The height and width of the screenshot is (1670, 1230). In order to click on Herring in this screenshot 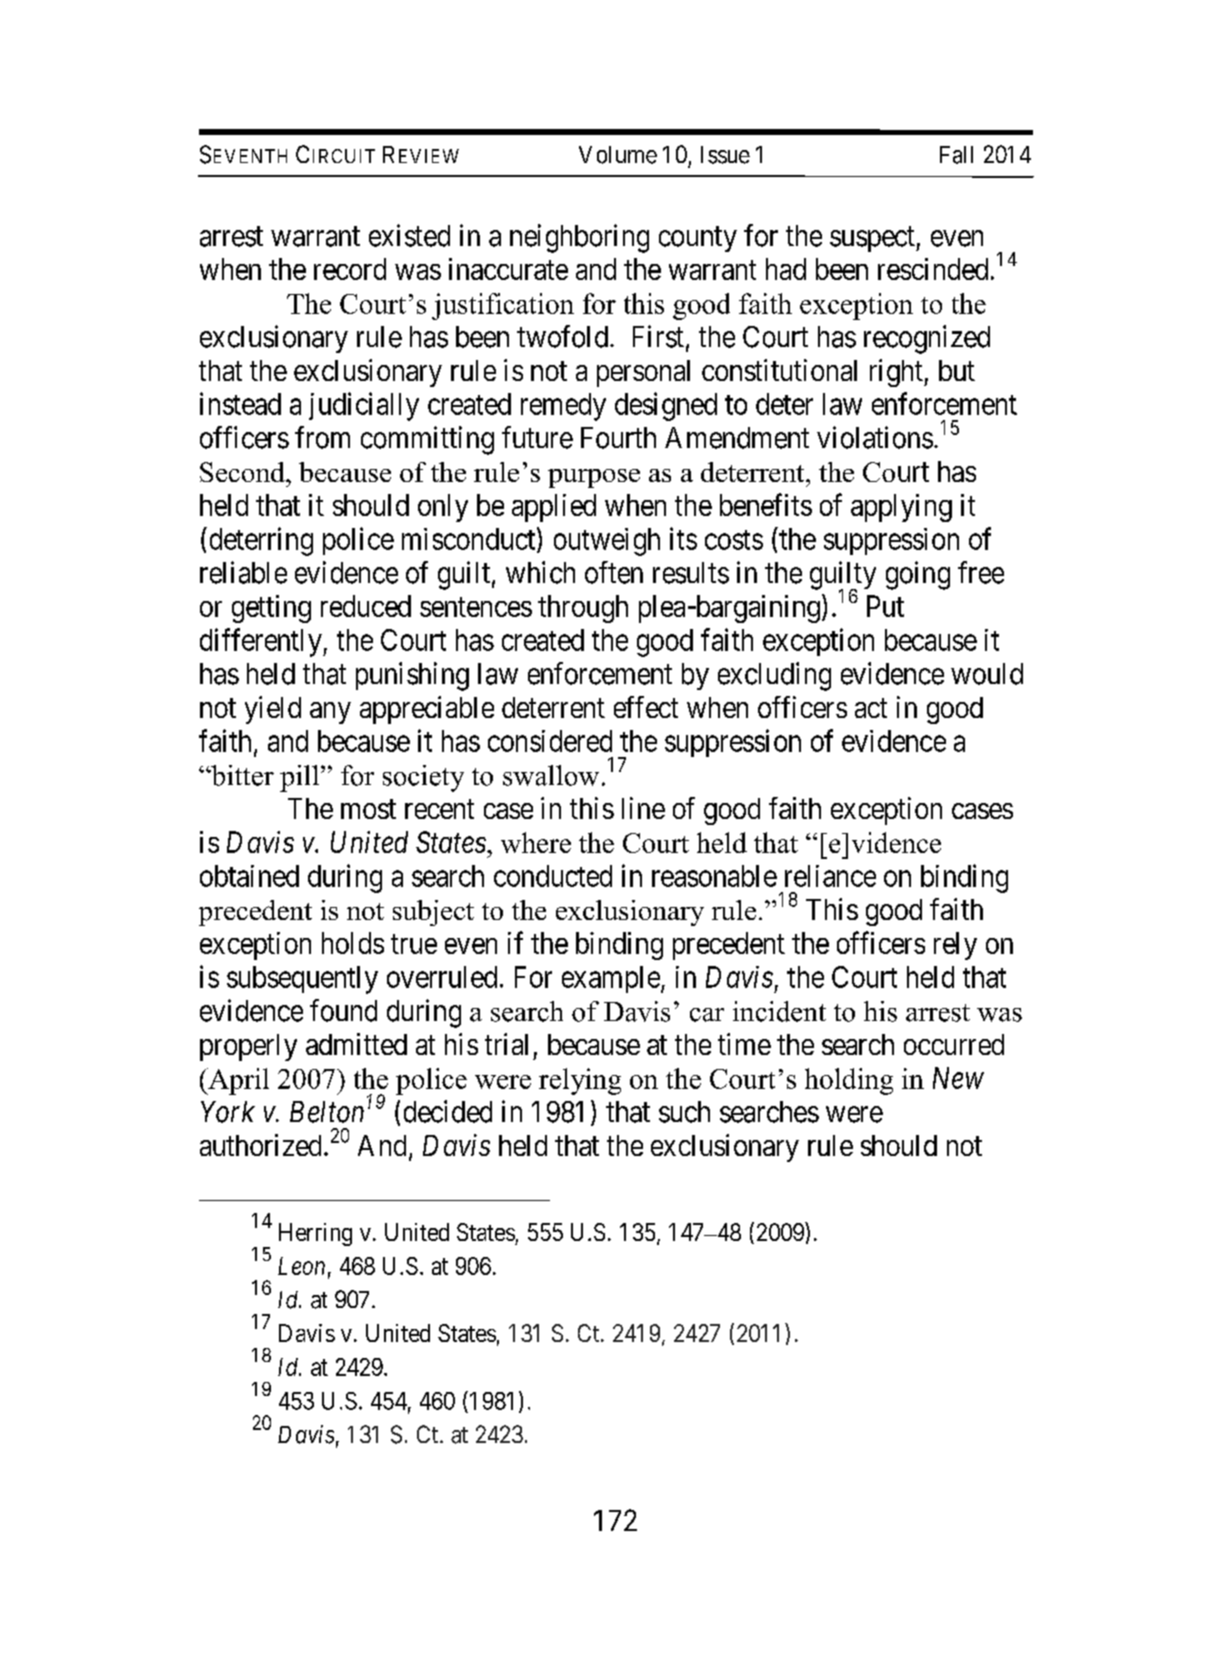, I will do `click(315, 1234)`.
